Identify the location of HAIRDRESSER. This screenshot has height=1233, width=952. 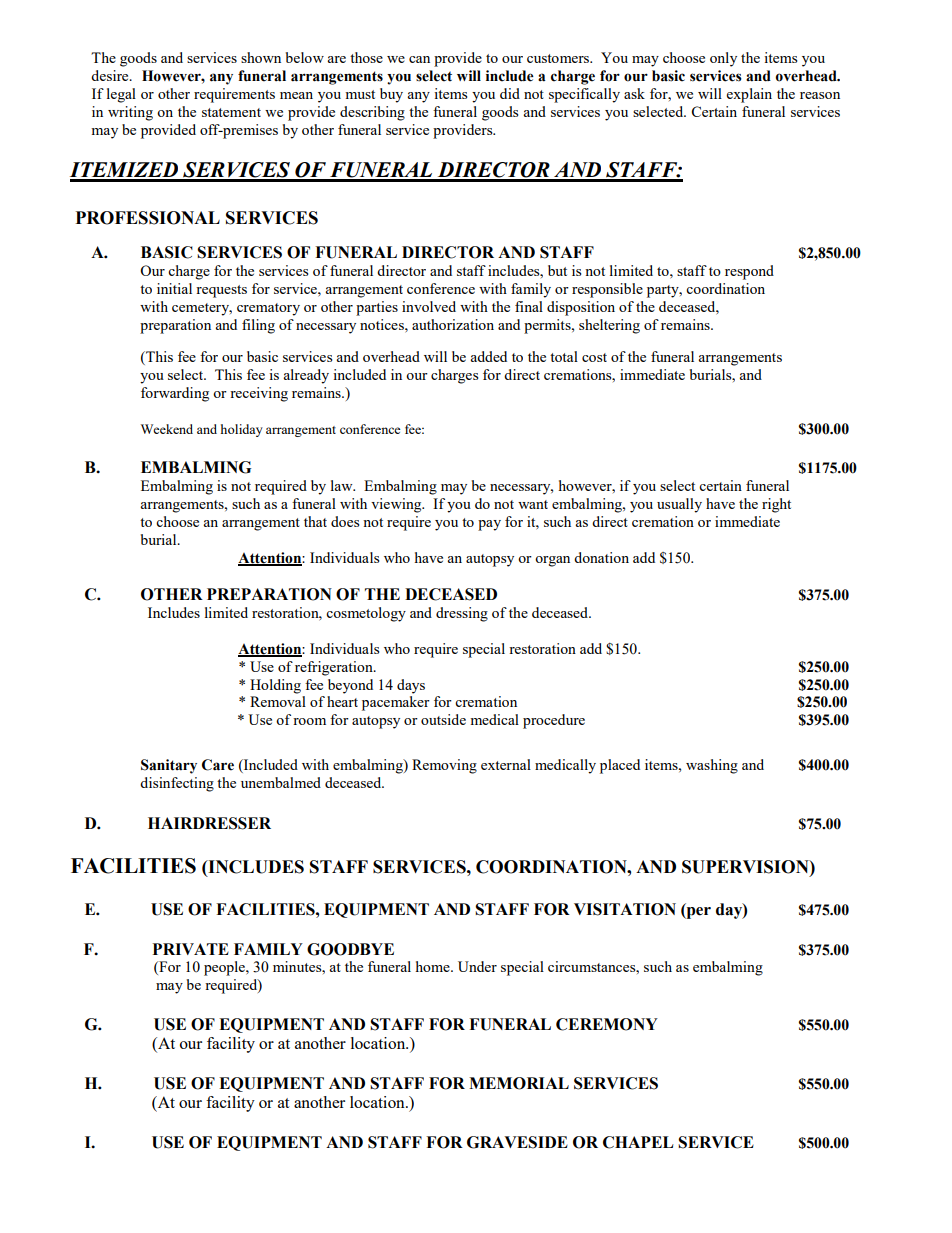
(209, 823).
